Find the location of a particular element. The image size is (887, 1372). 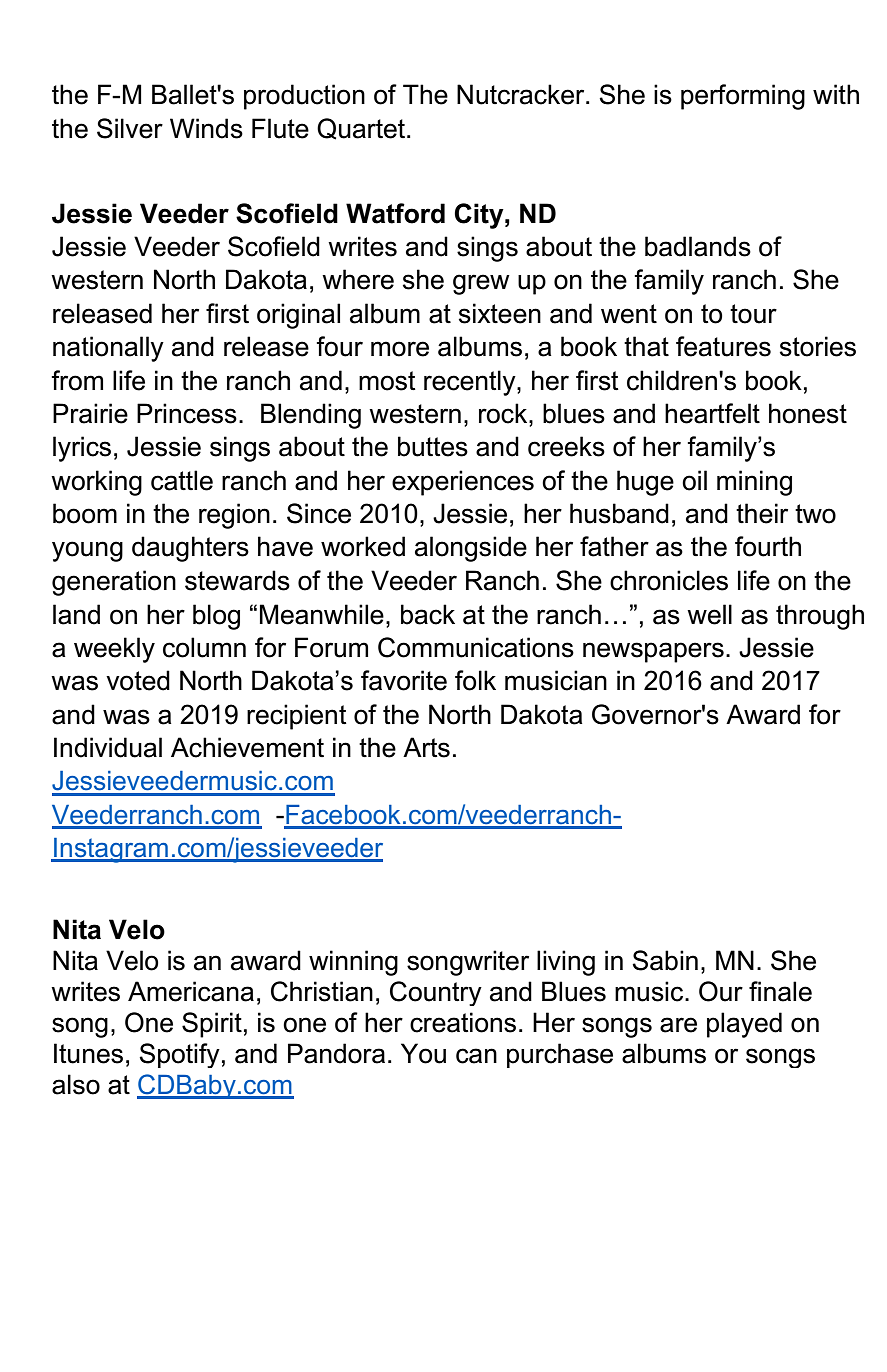

Nutcracker is located at coordinates (522, 94).
